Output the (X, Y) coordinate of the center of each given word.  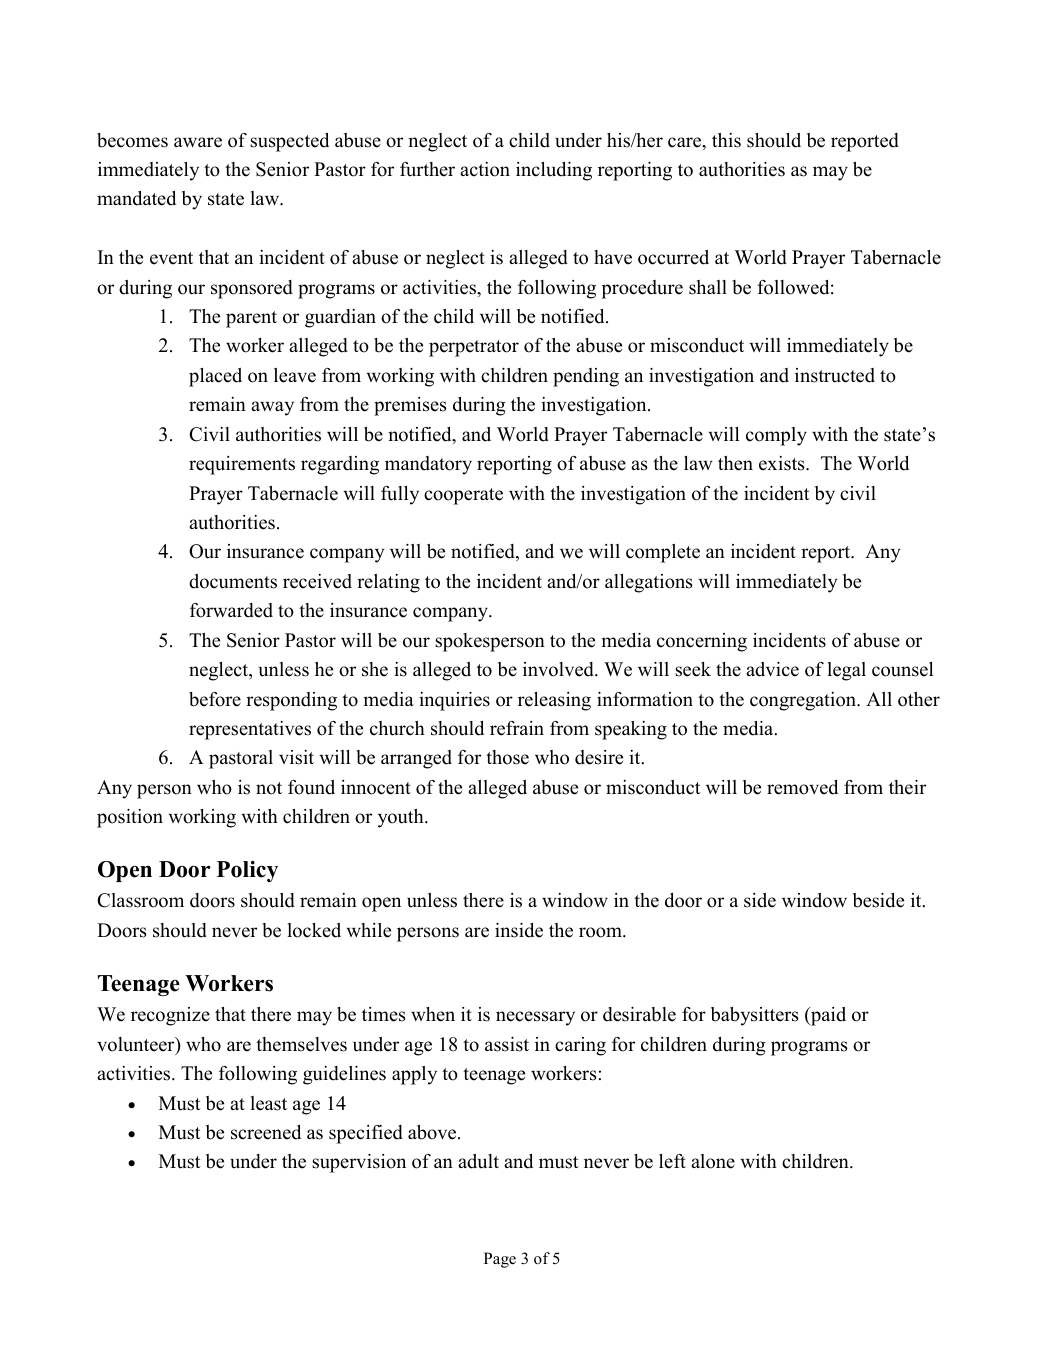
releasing (554, 701)
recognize (170, 1016)
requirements (242, 465)
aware (198, 142)
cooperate (463, 496)
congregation (804, 701)
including (554, 171)
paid (827, 1016)
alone (713, 1161)
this (726, 140)
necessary (535, 1018)
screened (266, 1132)
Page (500, 1260)
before (215, 699)
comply (776, 436)
